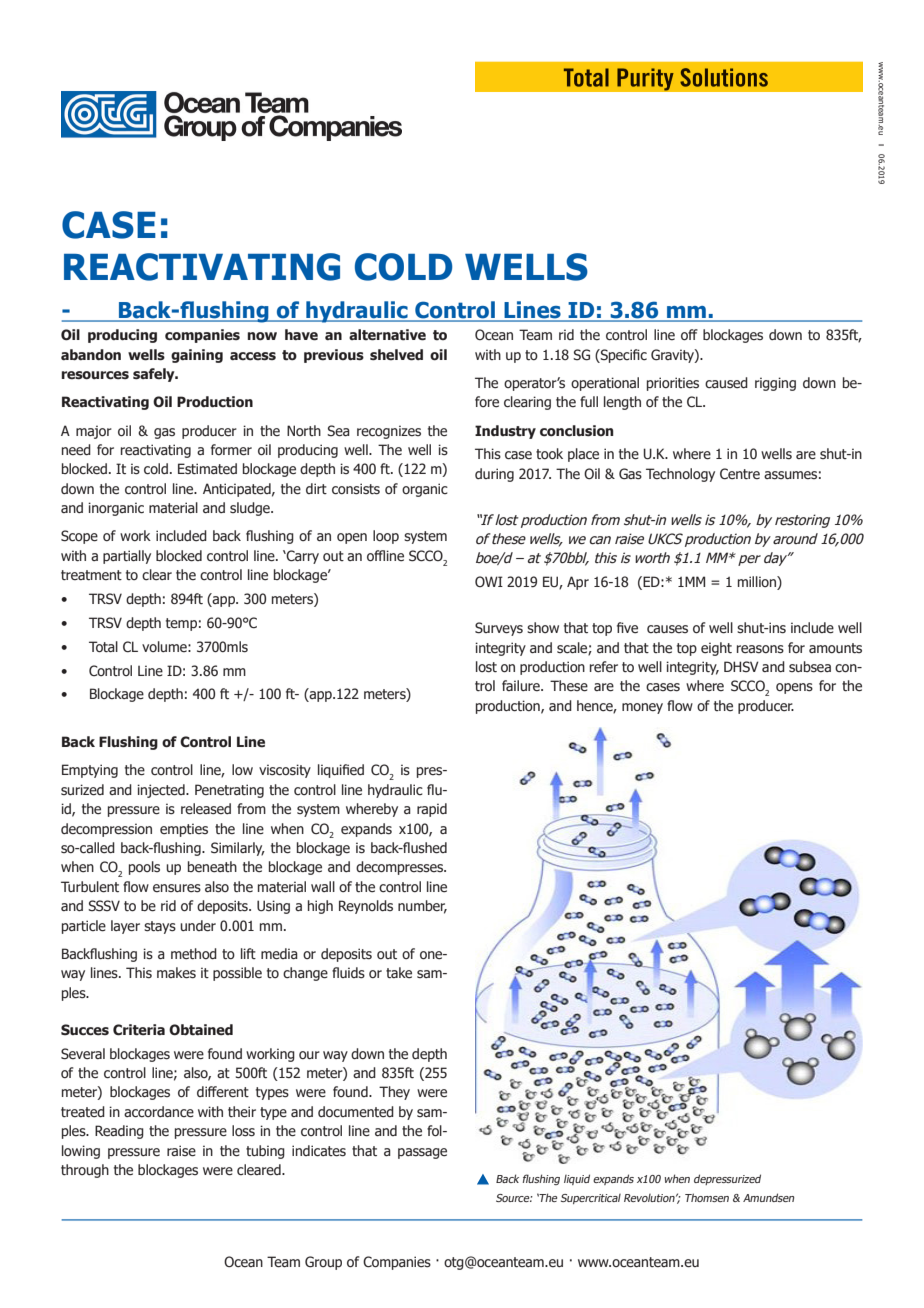  Describe the element at coordinates (396, 355) in the page. I see `shelved` at that location.
